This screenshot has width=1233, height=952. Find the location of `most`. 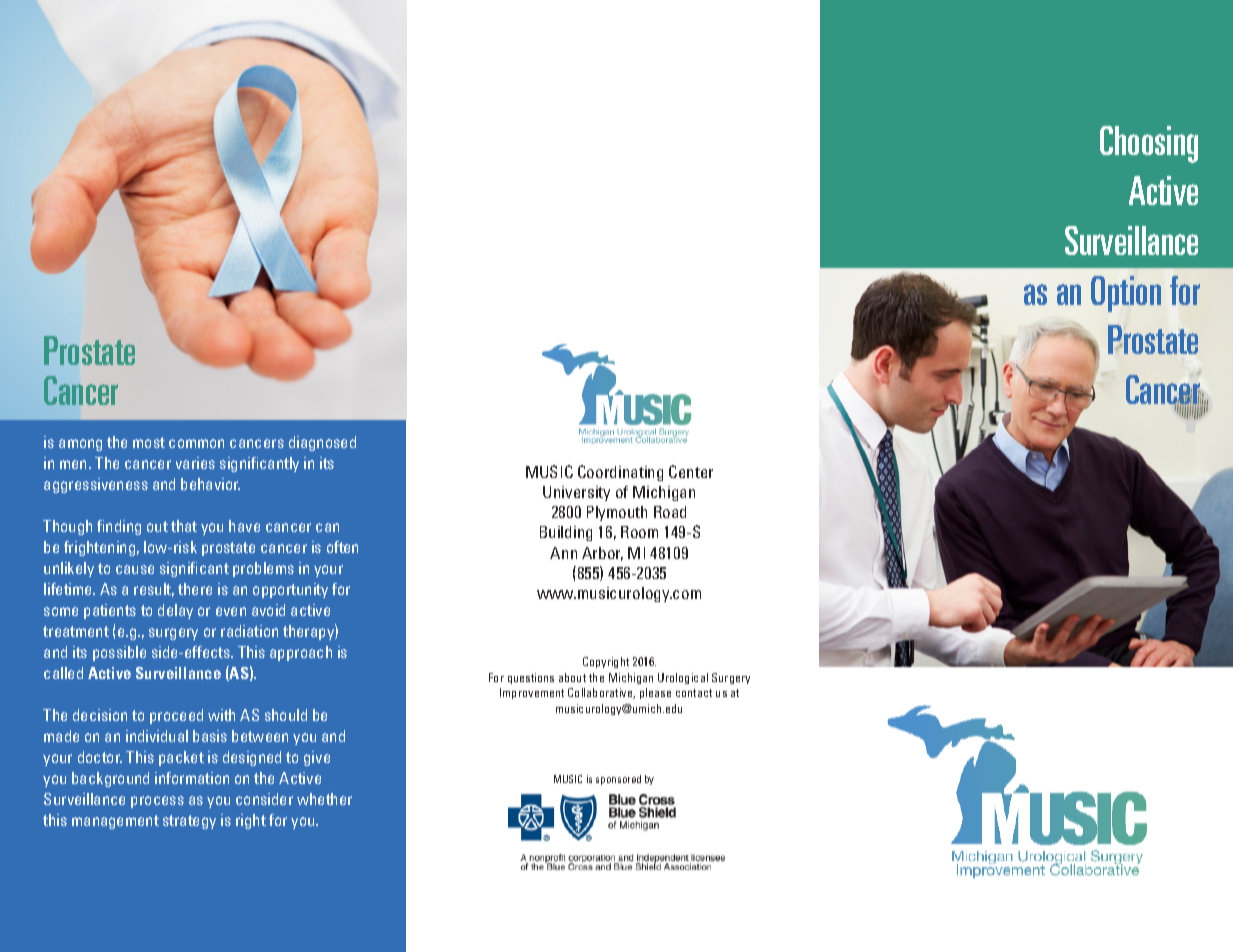

most is located at coordinates (149, 442).
